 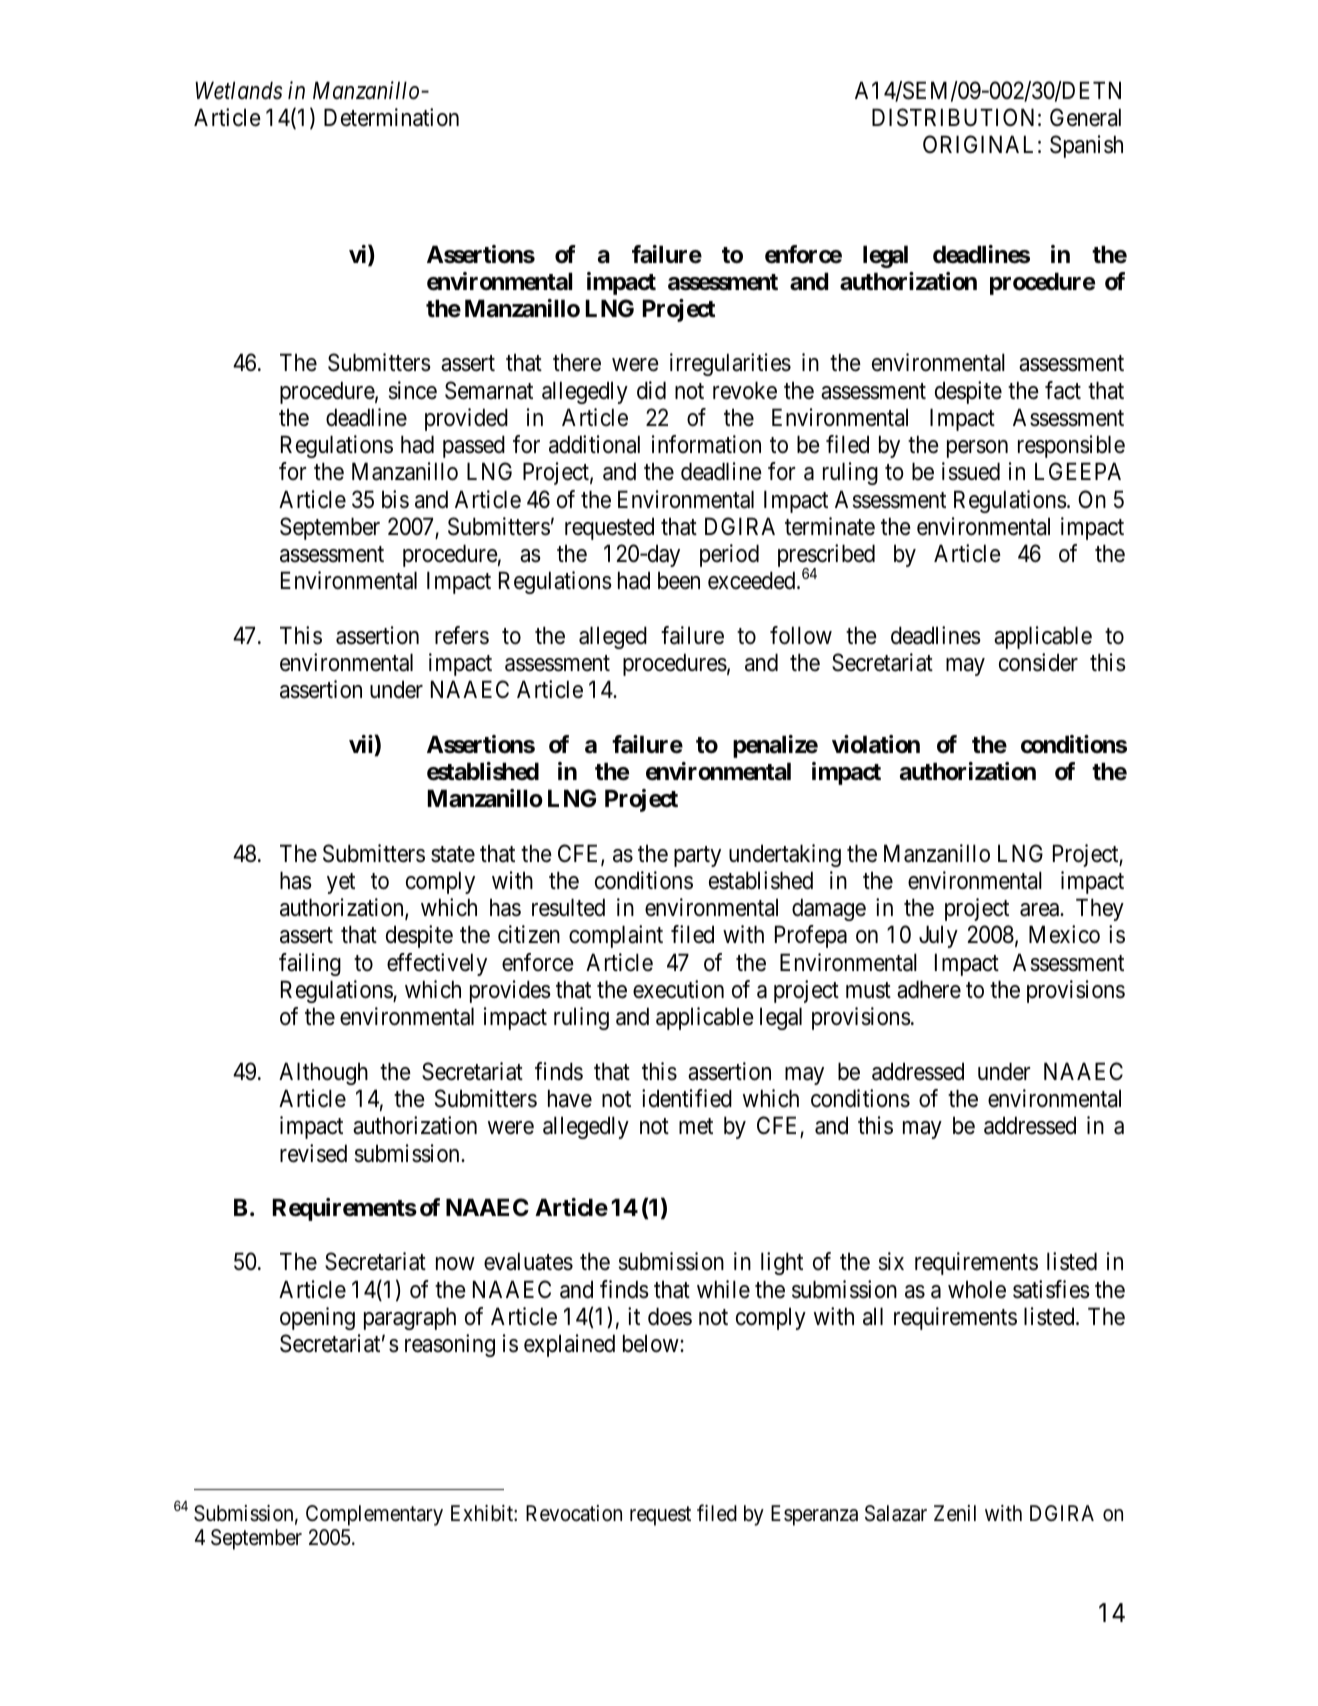 I want to click on Complementary, so click(x=374, y=1515).
